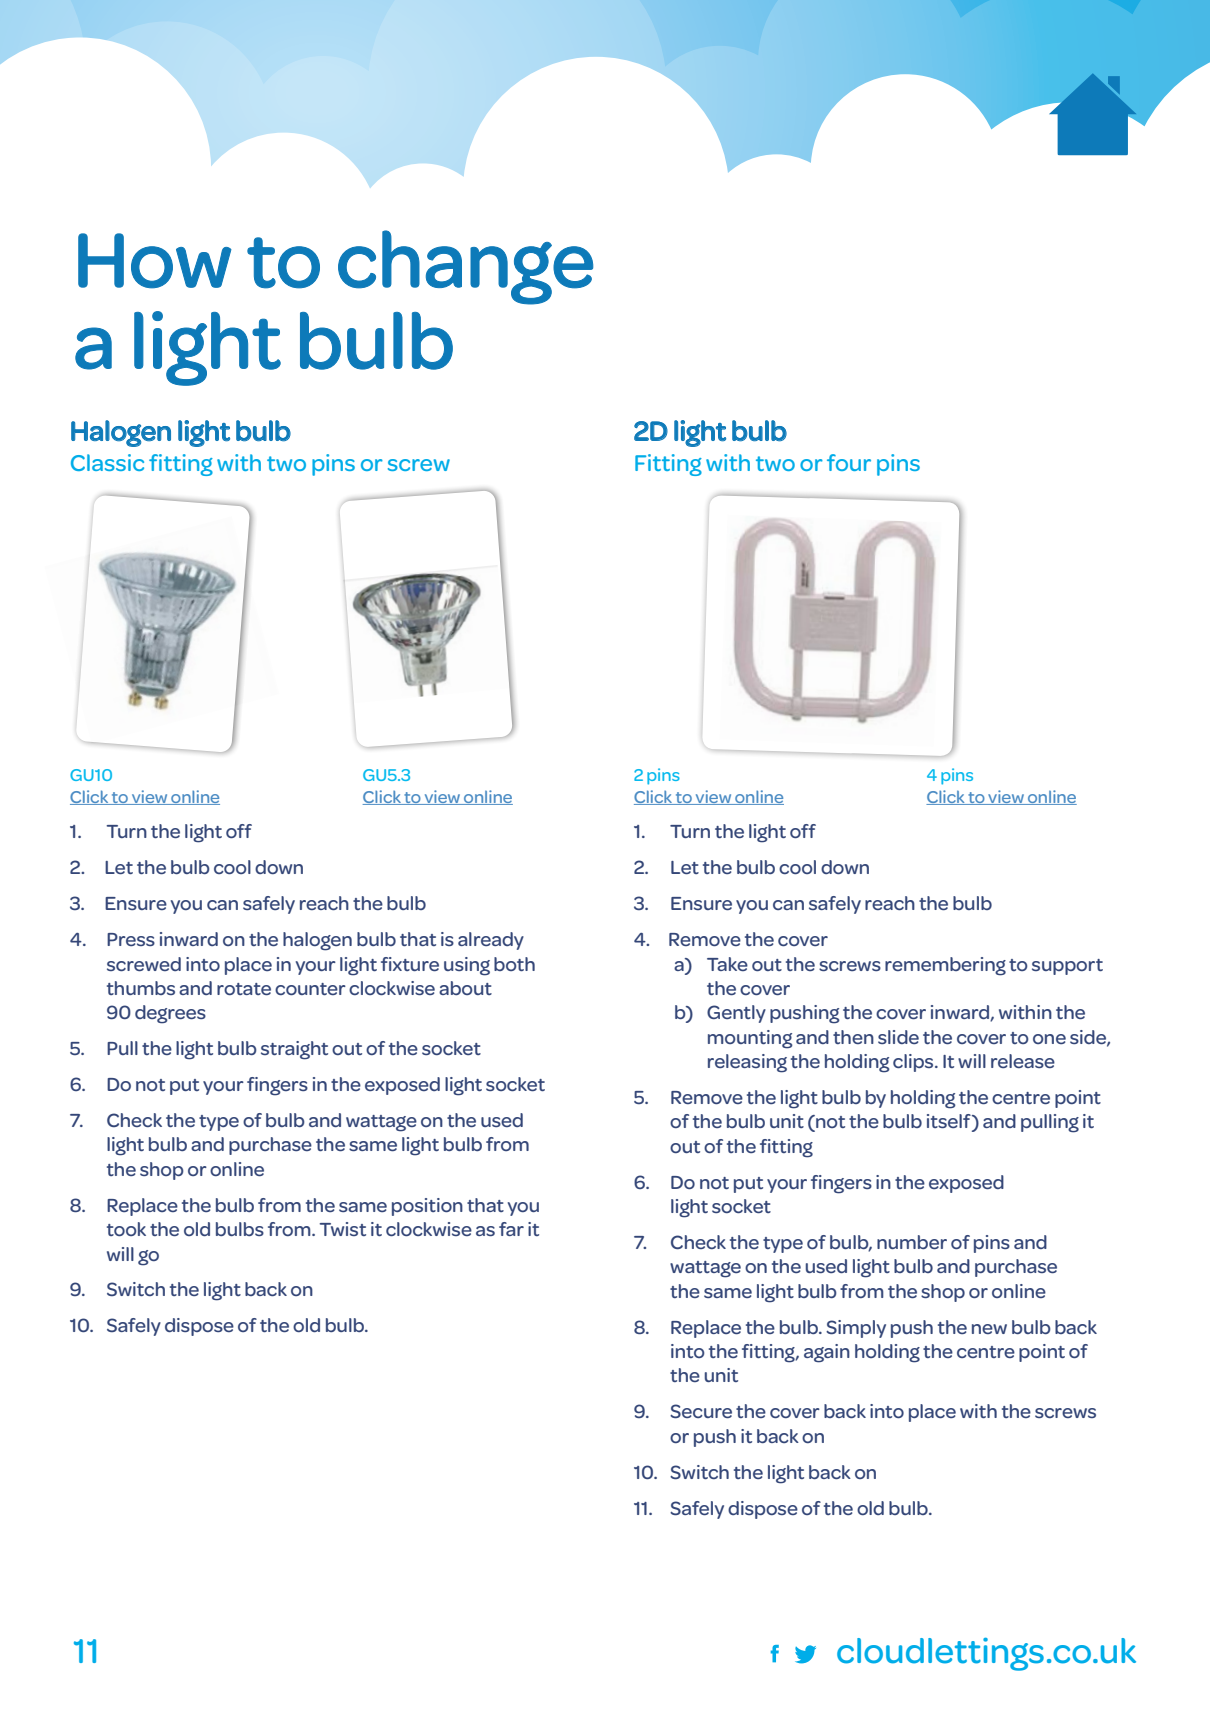  Describe the element at coordinates (491, 941) in the screenshot. I see `already` at that location.
